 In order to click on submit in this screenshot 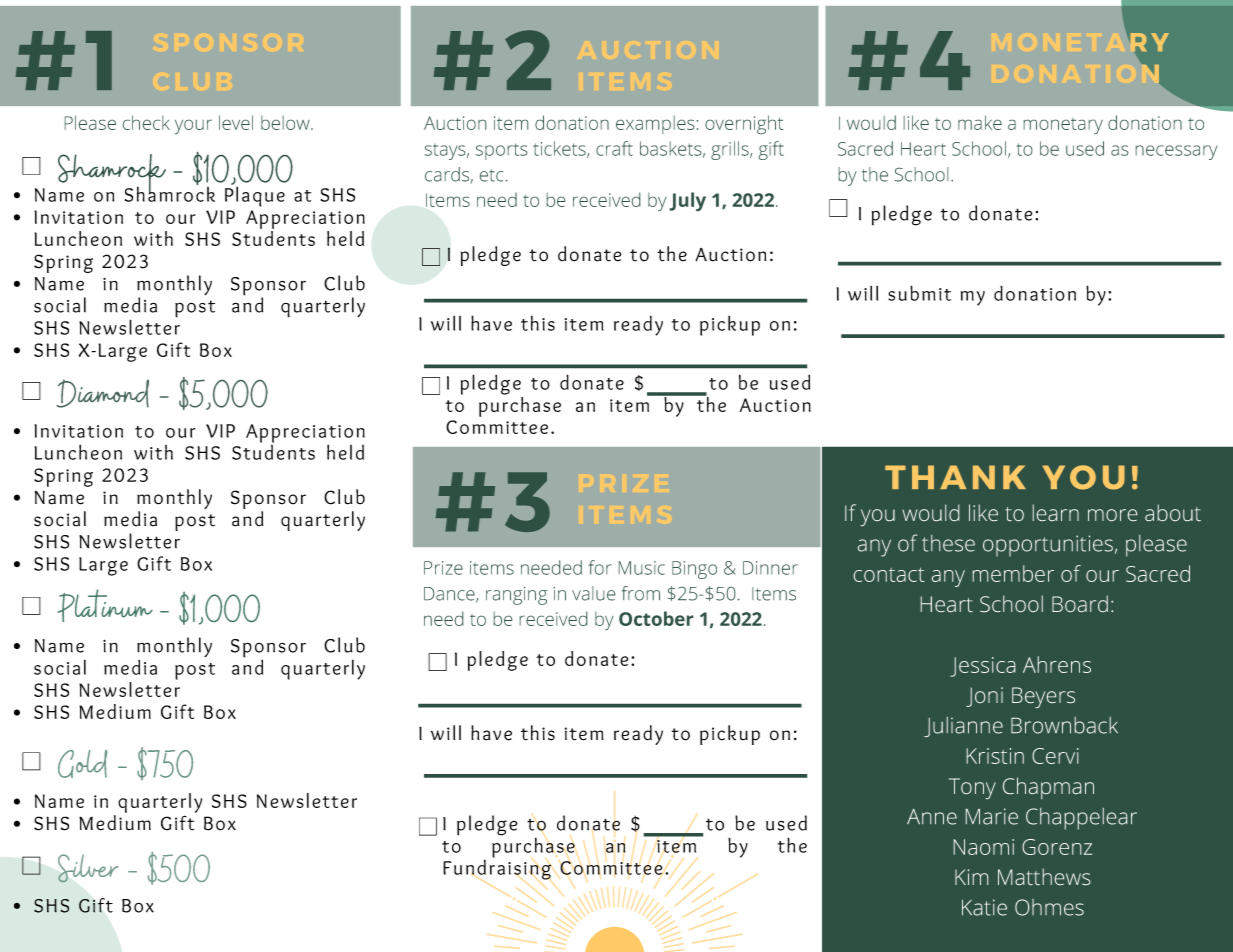, I will do `click(919, 293)`.
